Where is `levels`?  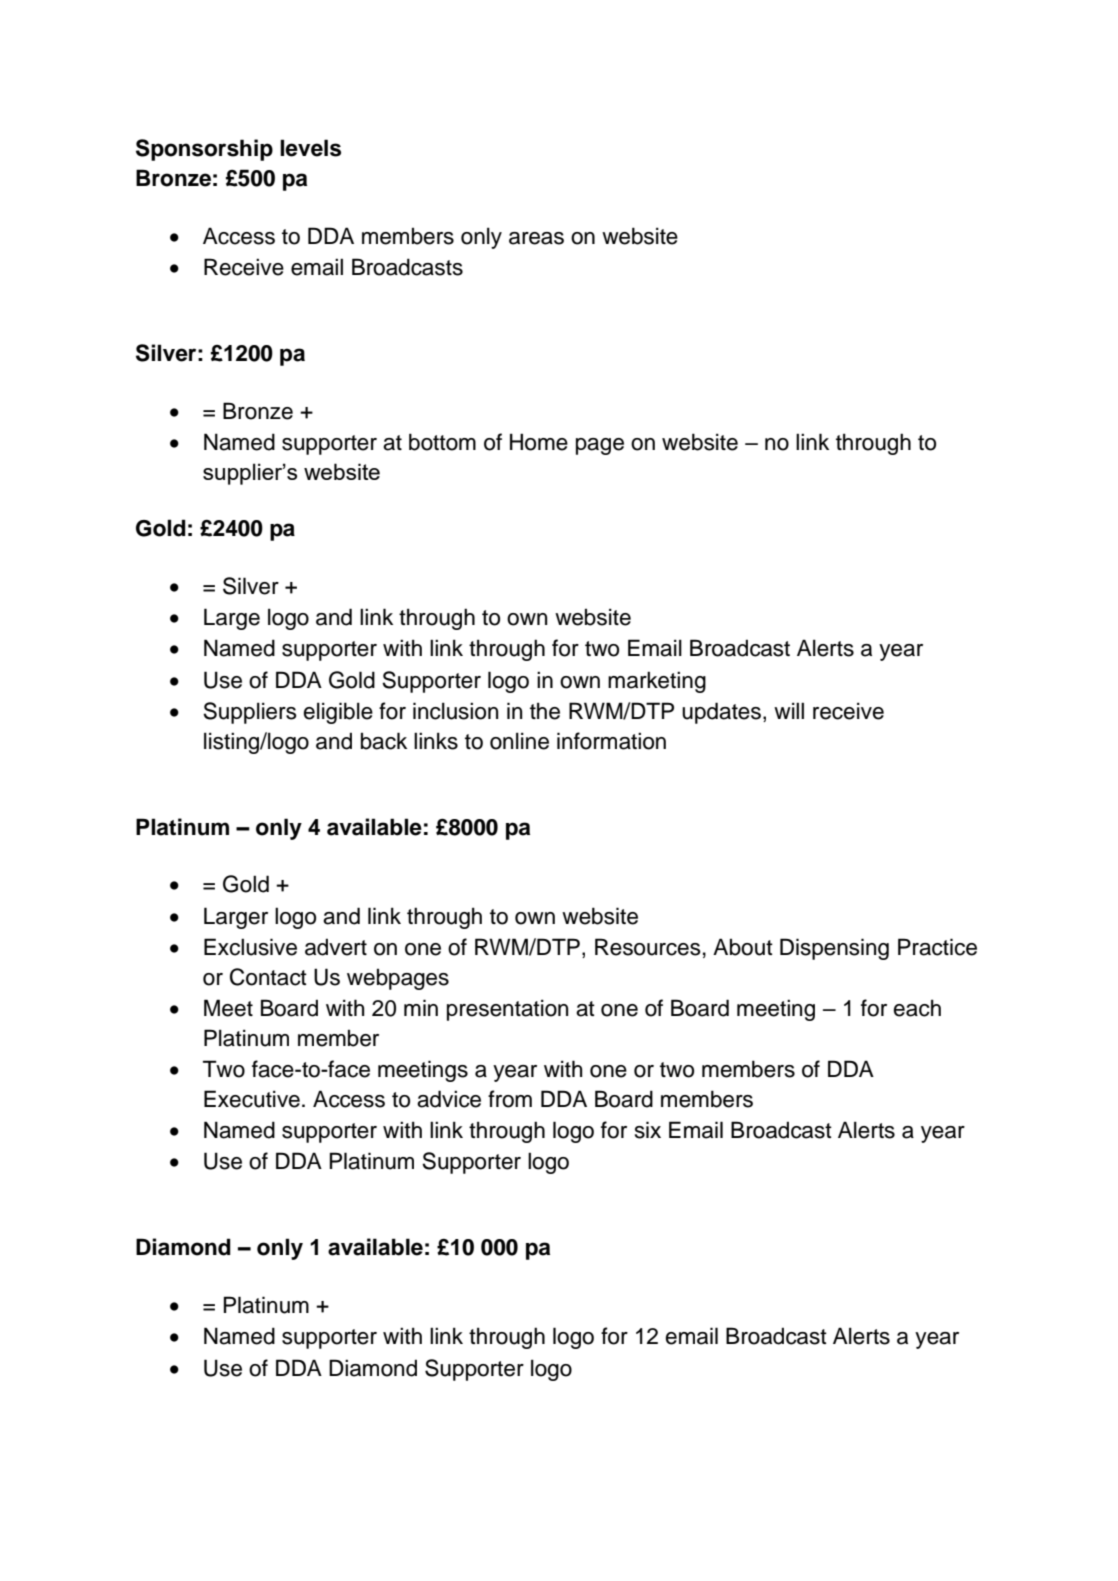 levels is located at coordinates (310, 148).
